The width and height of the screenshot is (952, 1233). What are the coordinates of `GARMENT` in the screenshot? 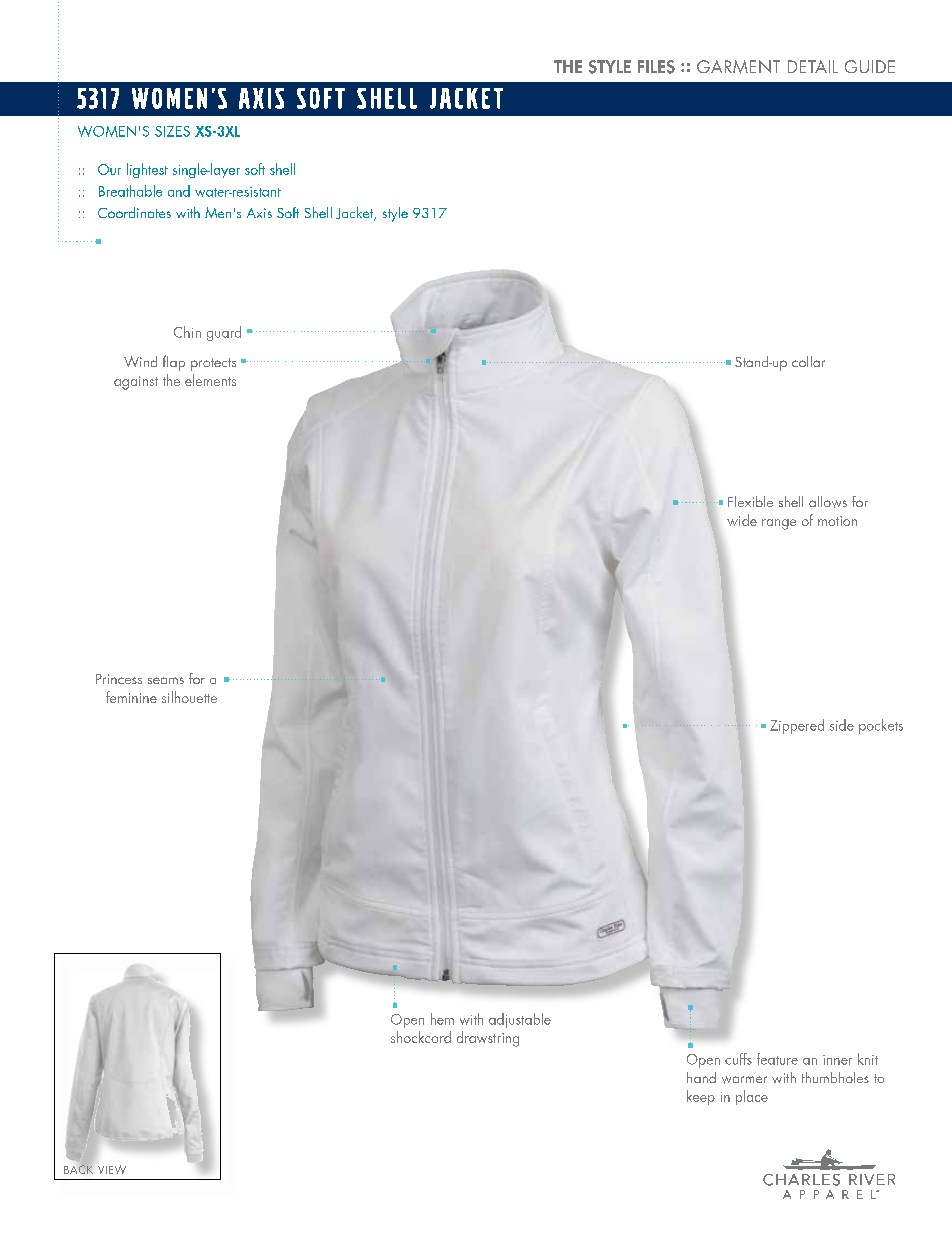 It's located at (738, 67).
